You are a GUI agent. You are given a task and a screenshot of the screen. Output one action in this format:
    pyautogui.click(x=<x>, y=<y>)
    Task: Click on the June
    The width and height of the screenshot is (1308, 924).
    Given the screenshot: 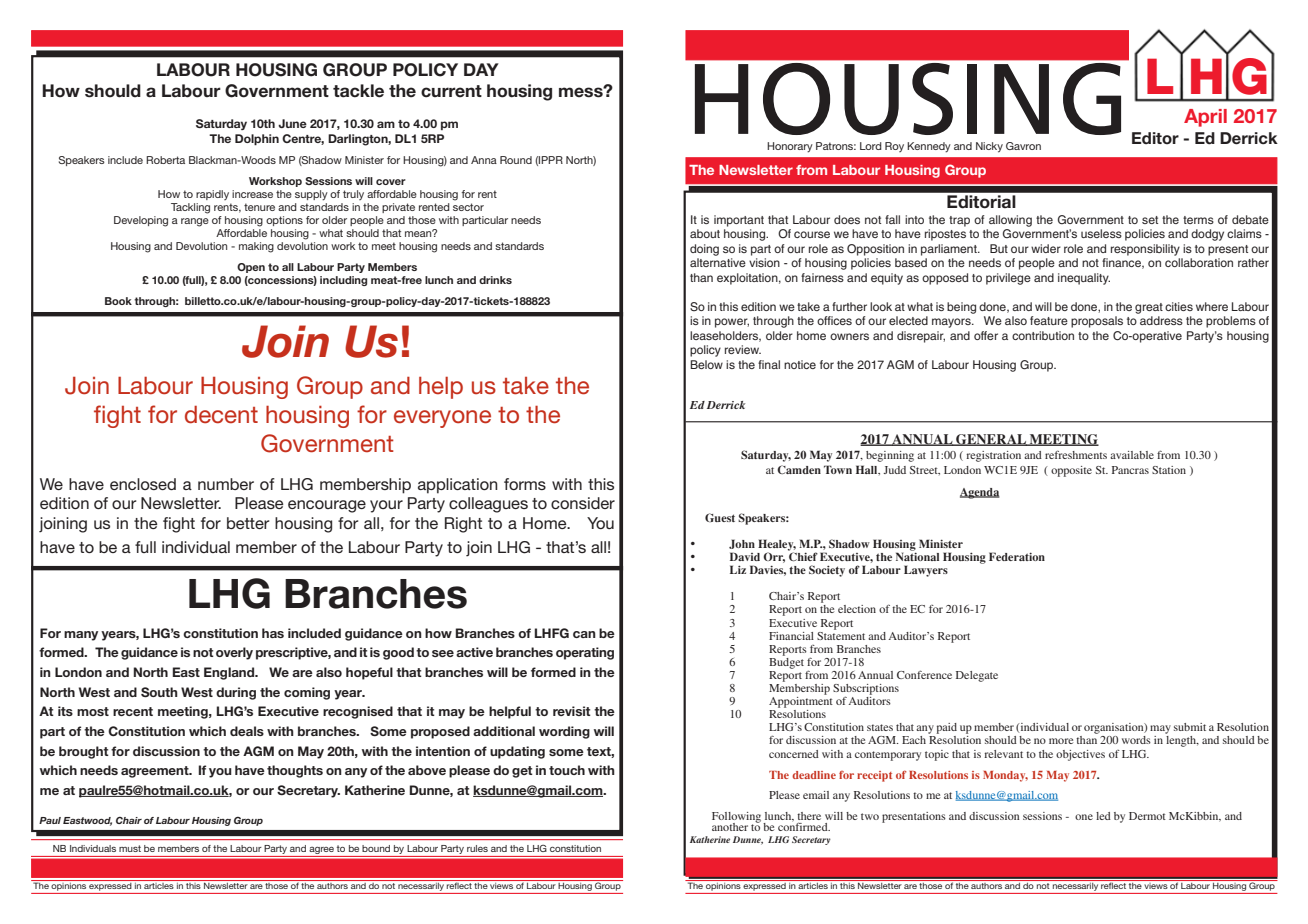 What is the action you would take?
    pyautogui.click(x=292, y=123)
